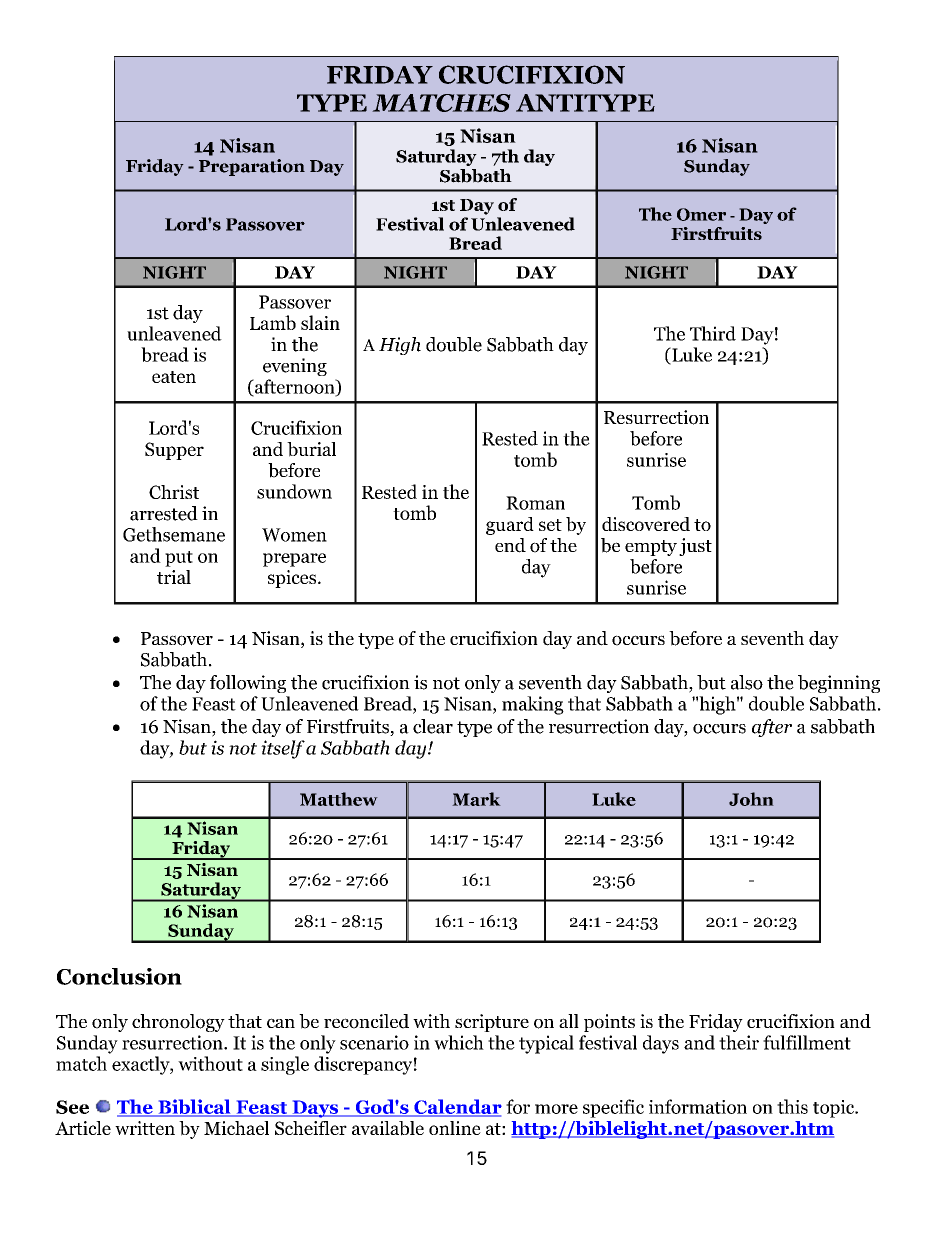 The height and width of the image is (1233, 952). I want to click on itself, so click(283, 749).
